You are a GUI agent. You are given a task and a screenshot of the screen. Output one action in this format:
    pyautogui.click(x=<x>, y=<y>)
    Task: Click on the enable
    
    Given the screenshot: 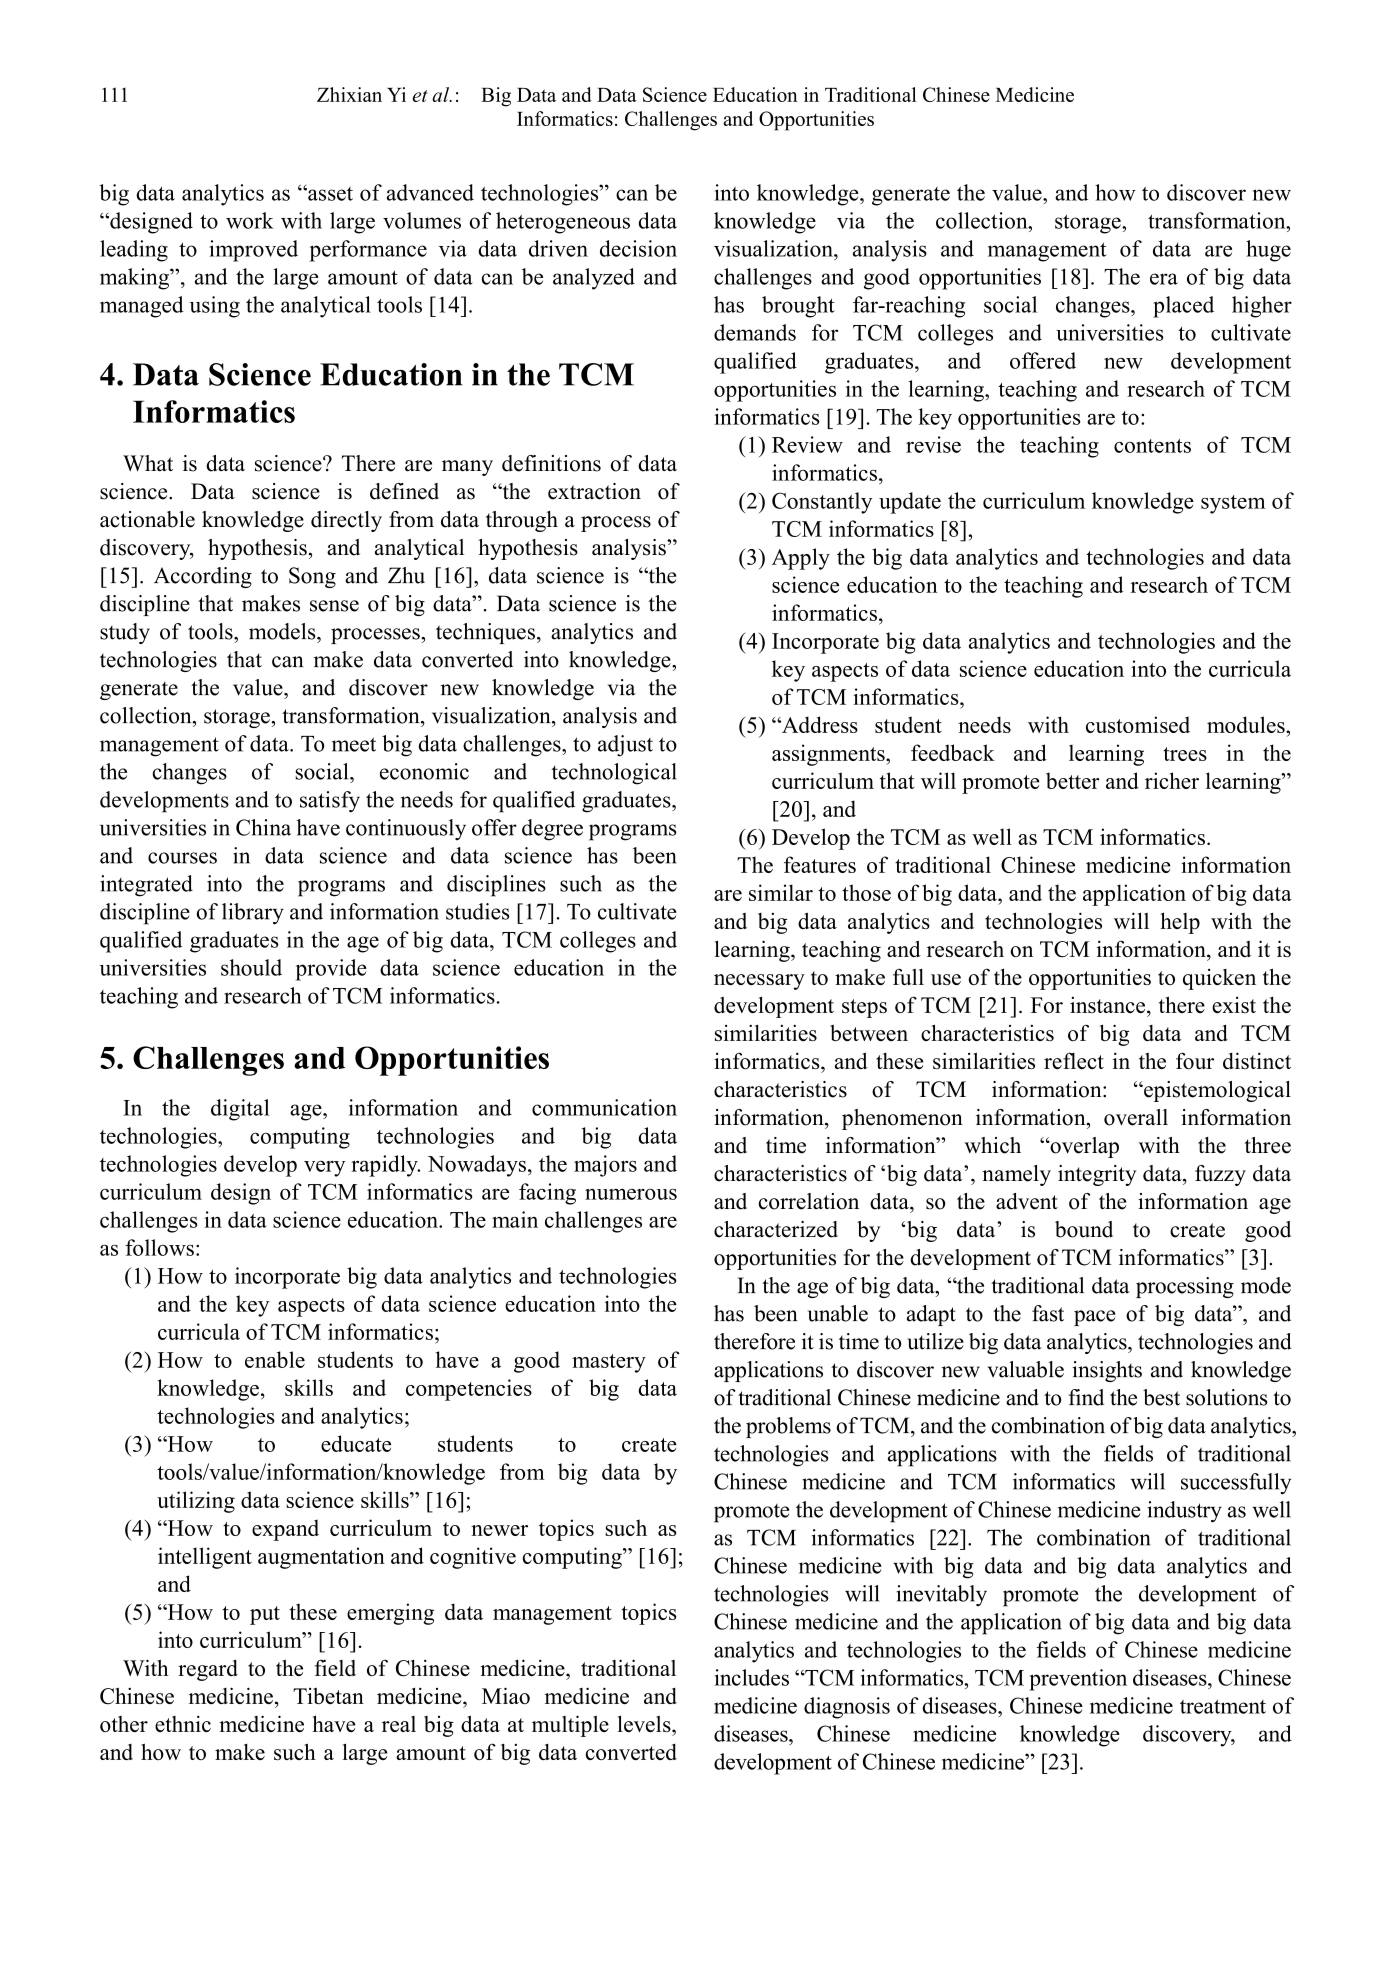 What is the action you would take?
    pyautogui.click(x=275, y=1359)
